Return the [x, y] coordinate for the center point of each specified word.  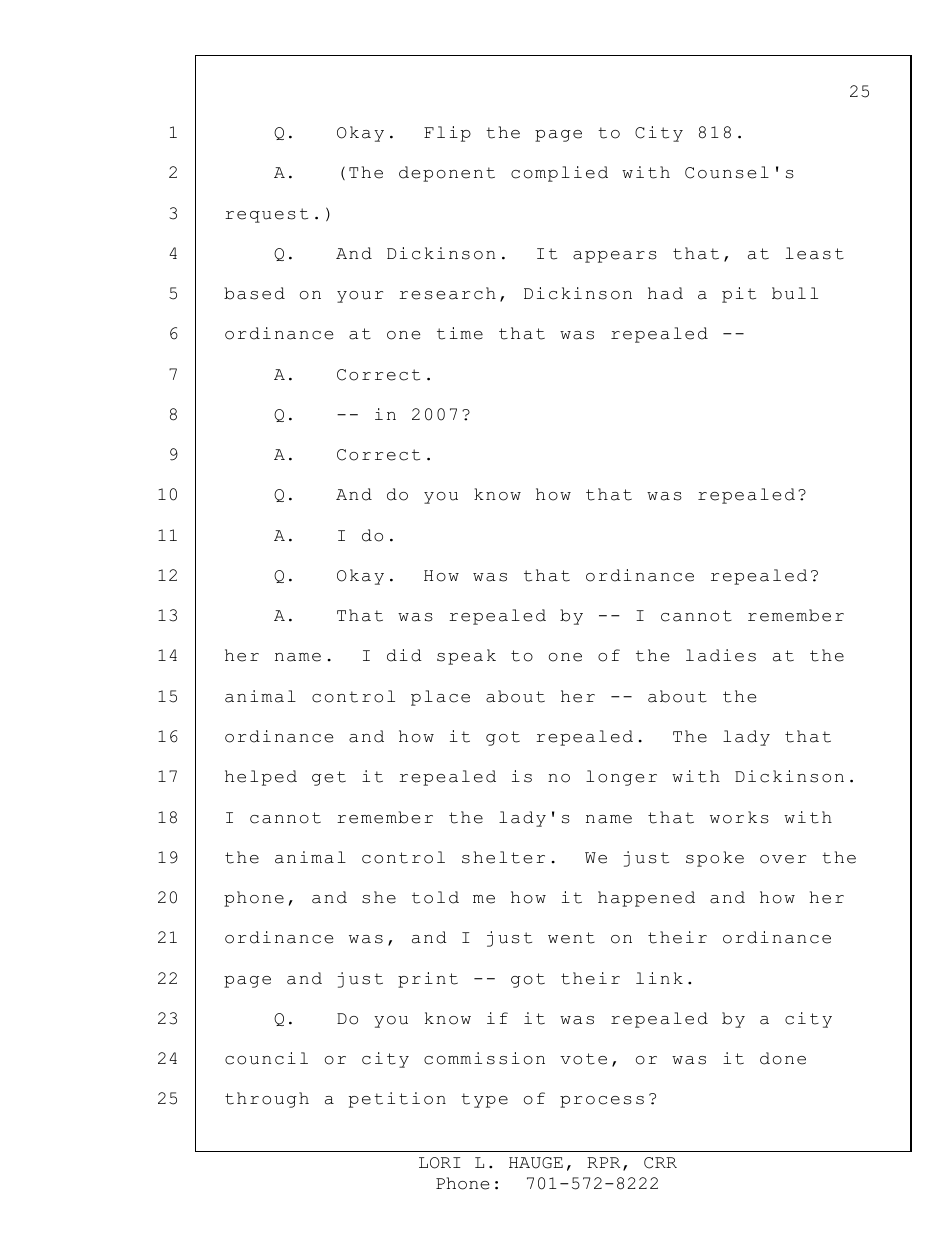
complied [559, 174]
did [404, 655]
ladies [721, 655]
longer [621, 778]
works [739, 817]
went [571, 938]
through [267, 1100]
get [329, 778]
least [815, 253]
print [428, 980]
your [360, 297]
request [266, 215]
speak [466, 657]
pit [739, 295]
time [460, 333]
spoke [715, 859]
